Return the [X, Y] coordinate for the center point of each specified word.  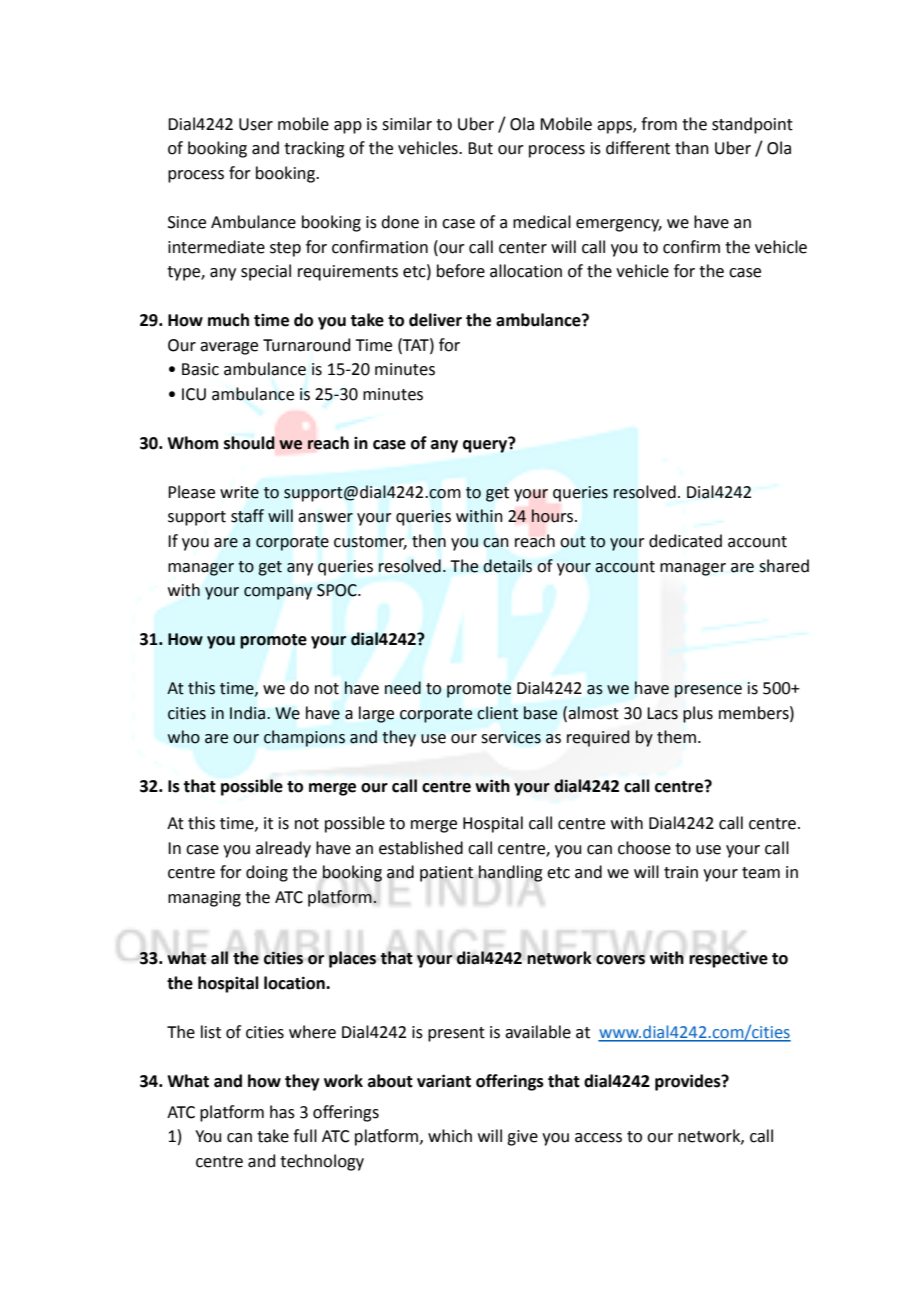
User [256, 124]
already [283, 849]
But [480, 148]
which [450, 1136]
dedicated [685, 541]
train [681, 872]
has [282, 1112]
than [692, 148]
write [239, 492]
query [486, 445]
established [421, 848]
